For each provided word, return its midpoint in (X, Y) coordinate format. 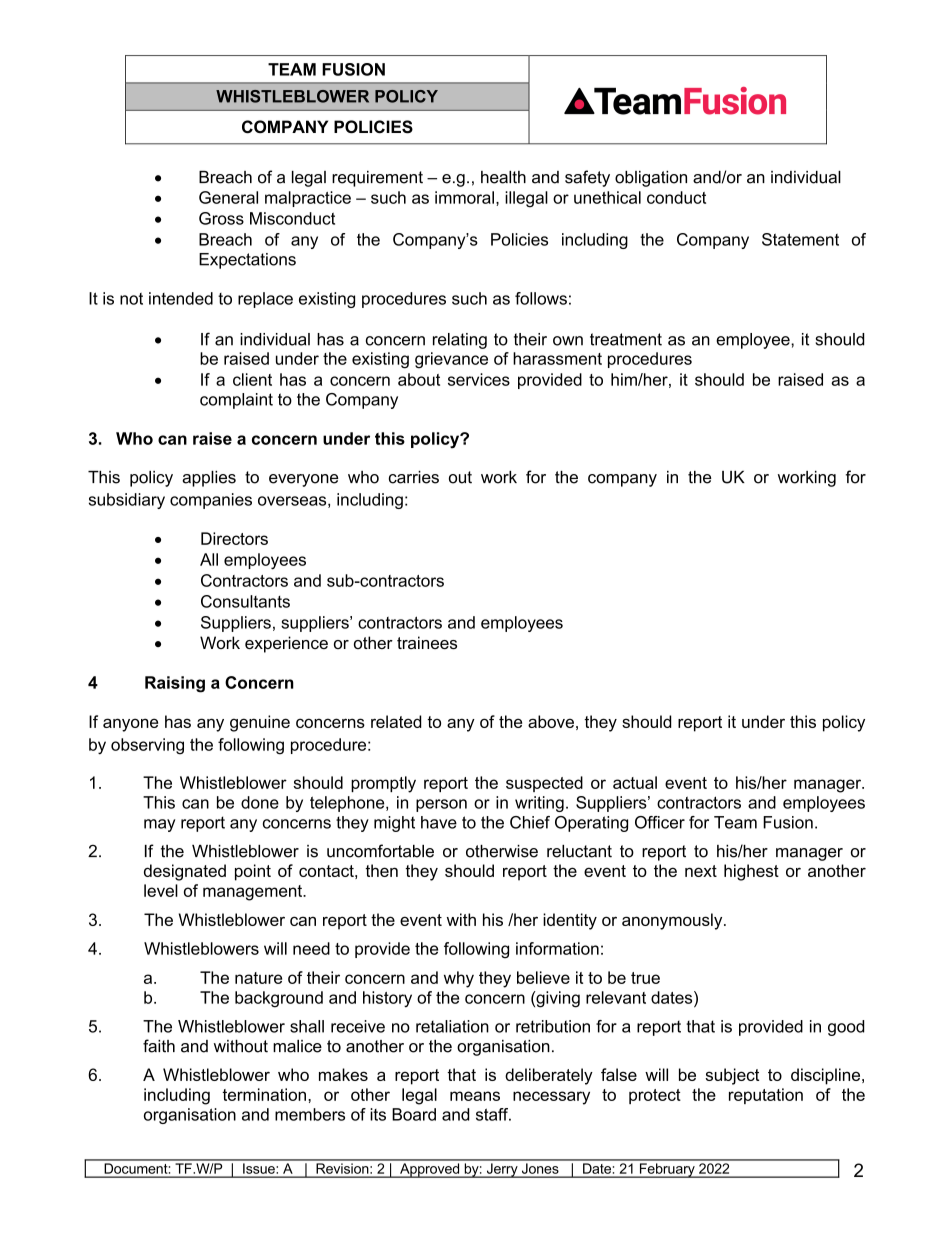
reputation (766, 1096)
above (551, 721)
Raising (175, 684)
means (475, 1096)
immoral (464, 197)
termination (264, 1094)
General (228, 197)
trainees (427, 642)
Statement (800, 239)
